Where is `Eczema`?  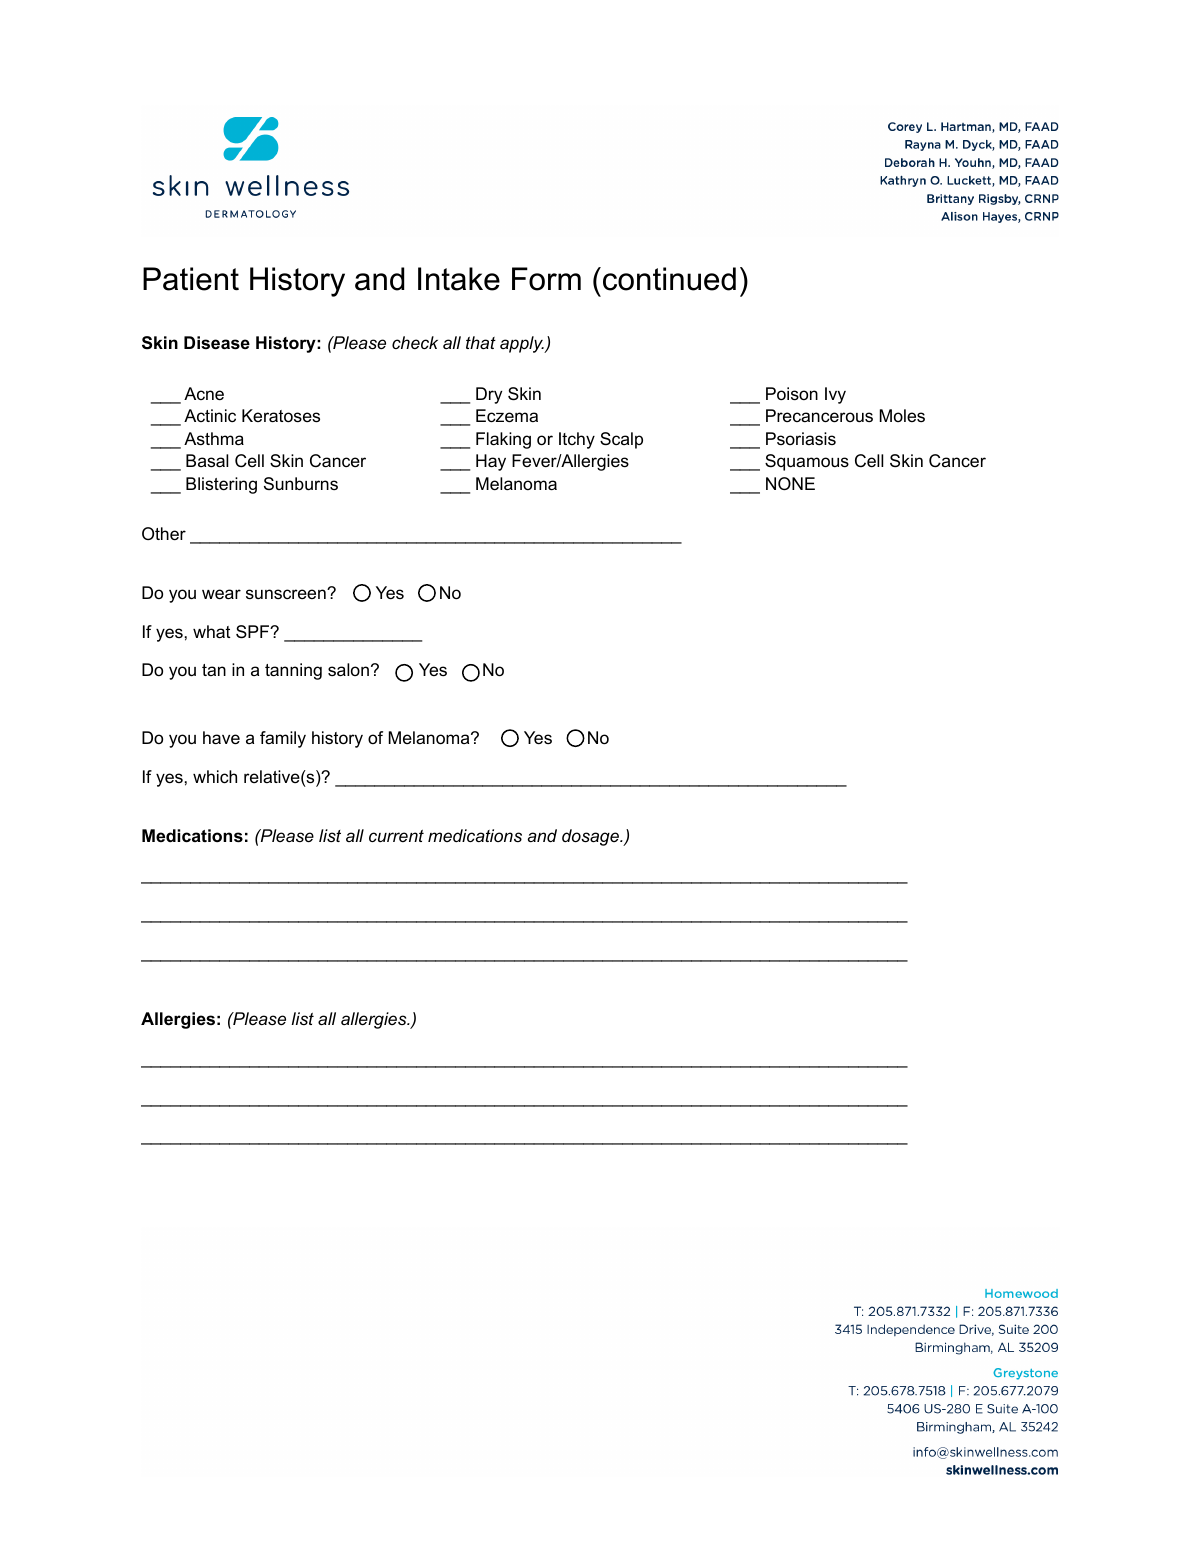
Eczema is located at coordinates (507, 416).
